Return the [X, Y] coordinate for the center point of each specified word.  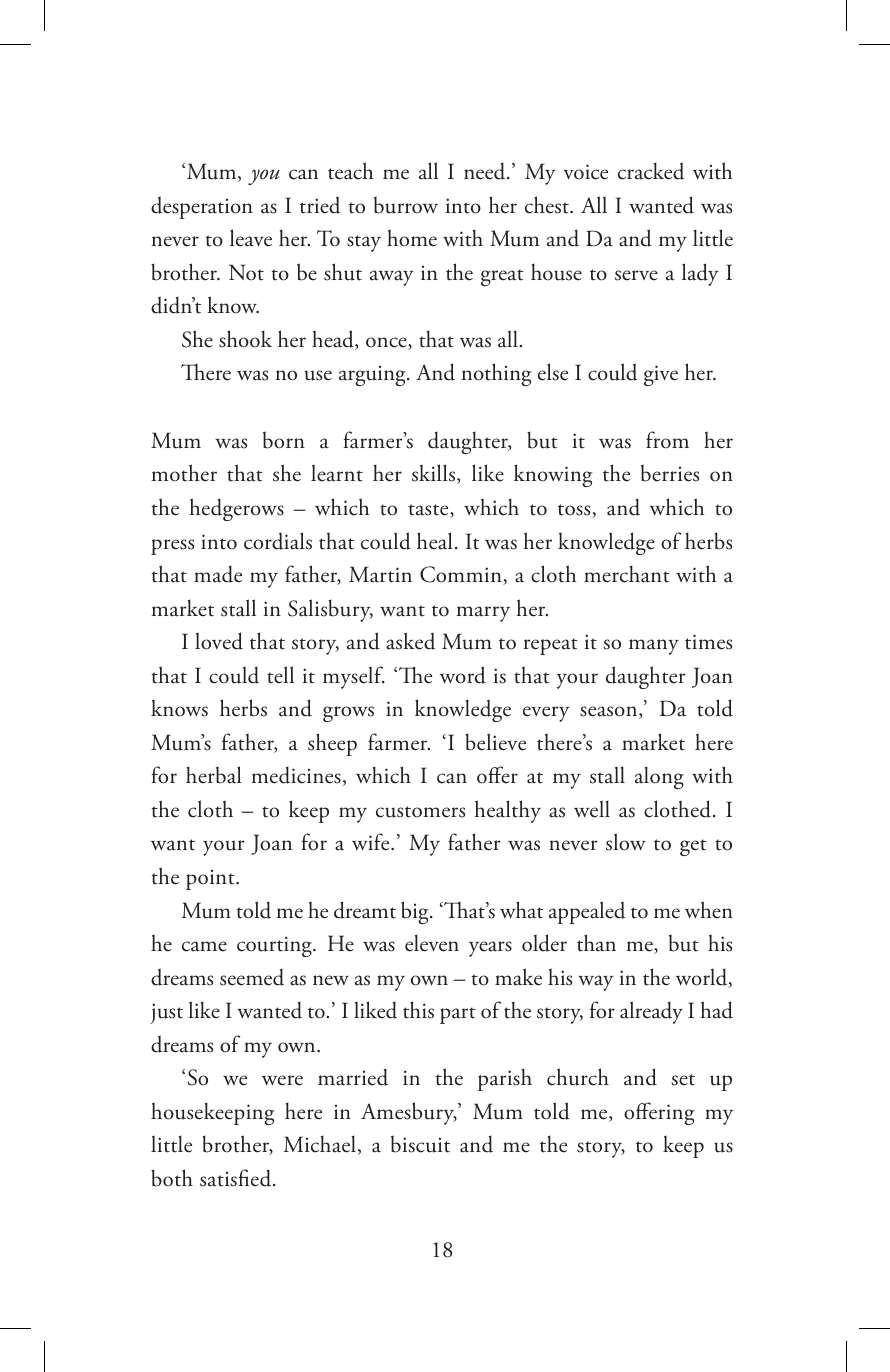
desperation [202, 207]
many [654, 647]
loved [219, 641]
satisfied [237, 1178]
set [683, 1080]
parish [505, 1079]
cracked [651, 171]
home [412, 238]
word [463, 675]
